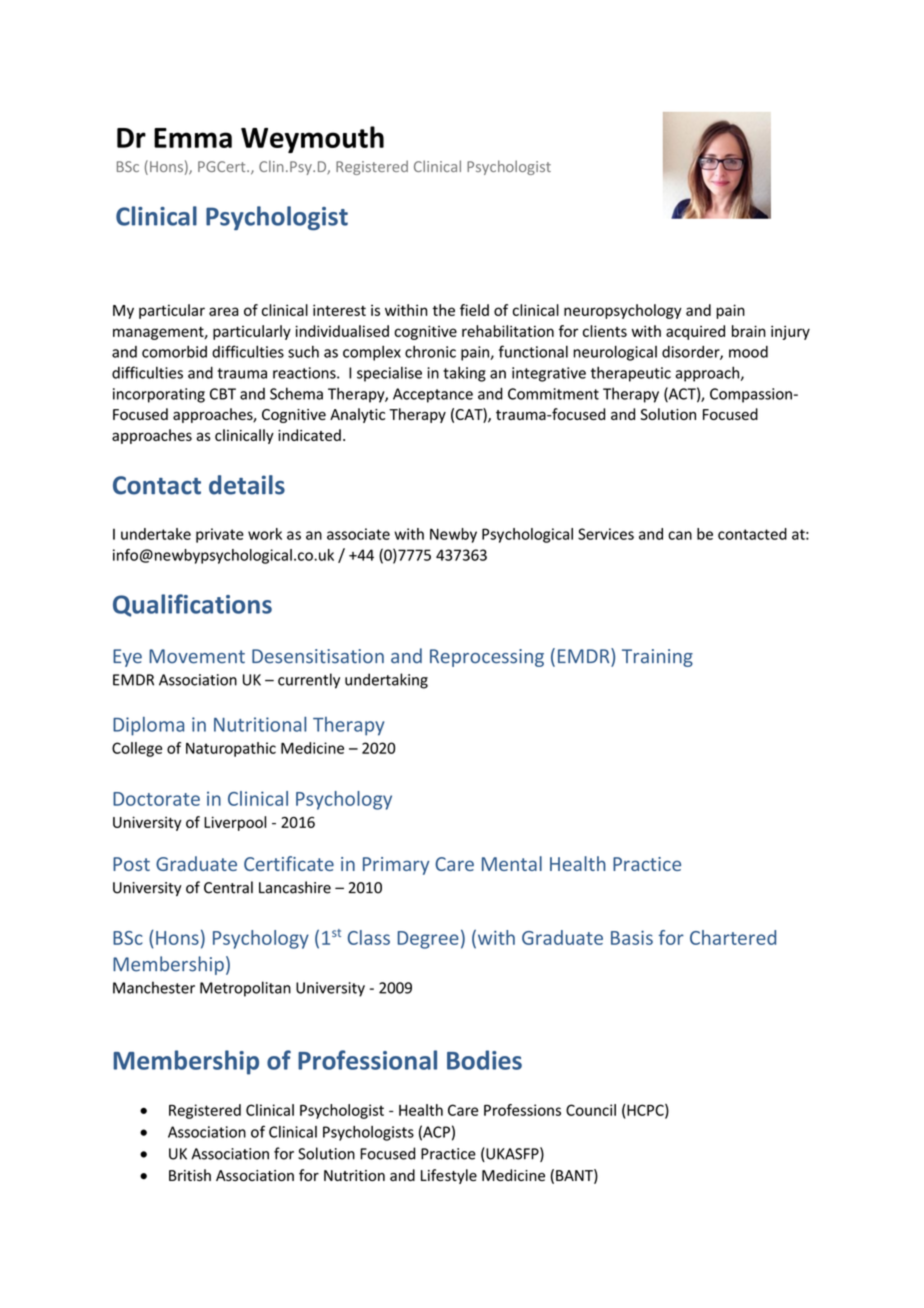 The image size is (924, 1308). What do you see at coordinates (228, 887) in the image?
I see `Central` at bounding box center [228, 887].
